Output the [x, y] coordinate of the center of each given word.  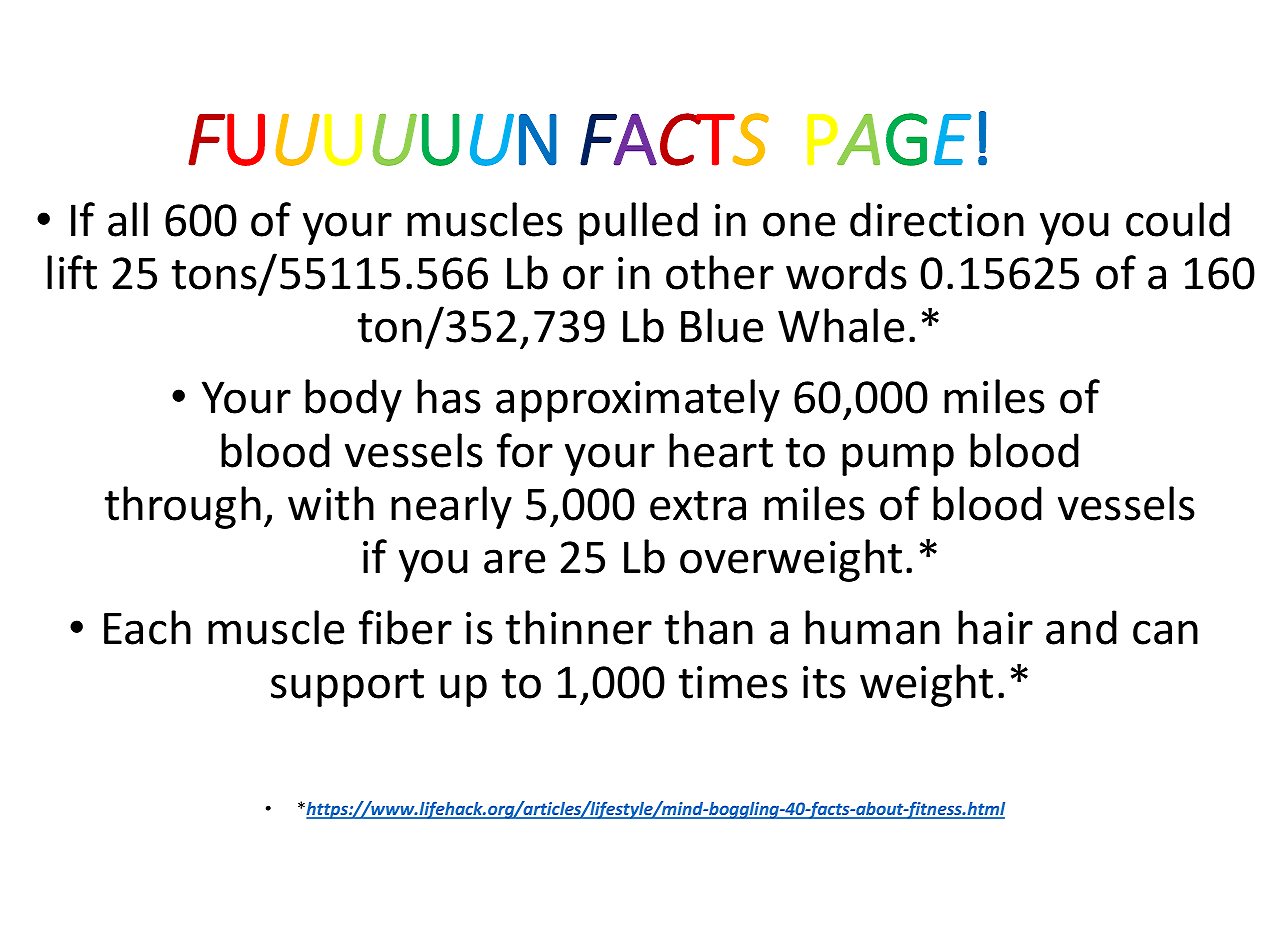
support [347, 688]
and [1081, 627]
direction [937, 219]
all [128, 219]
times [733, 682]
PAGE [889, 139]
